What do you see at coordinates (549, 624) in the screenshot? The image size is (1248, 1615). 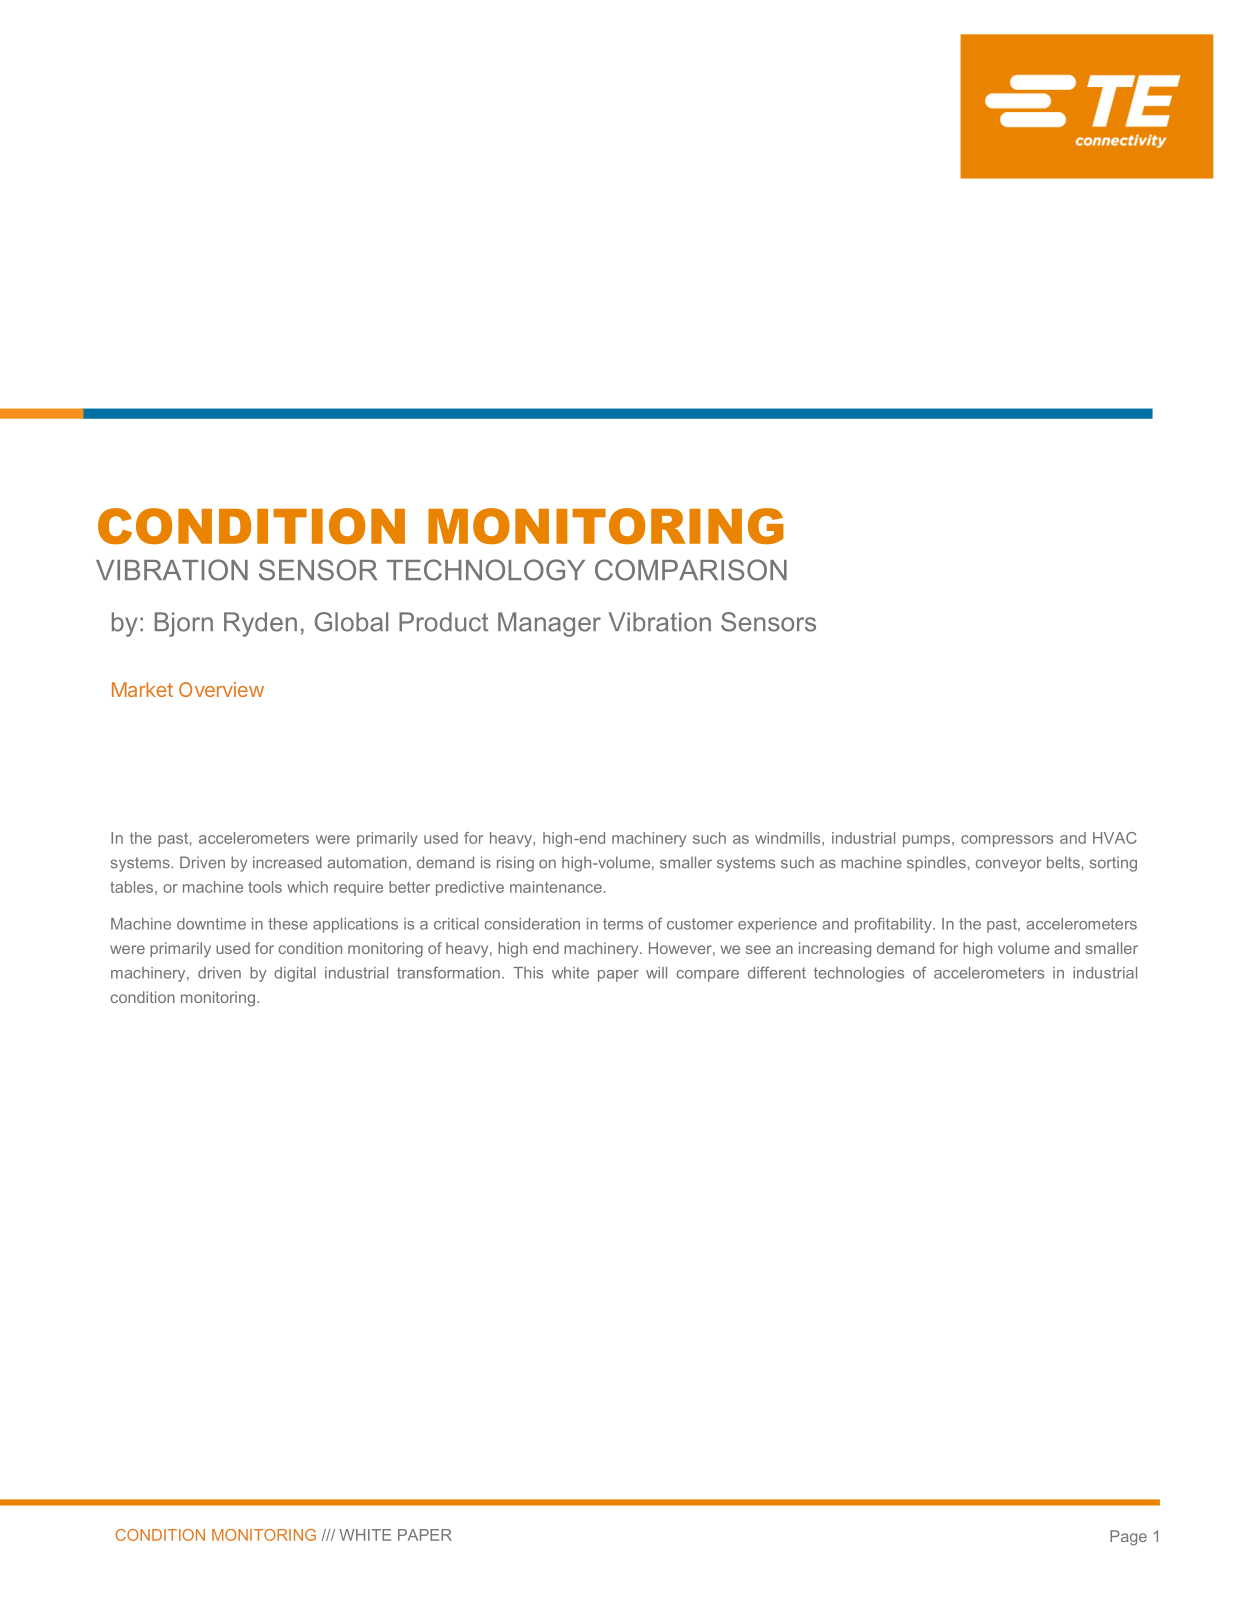 I see `Manager` at bounding box center [549, 624].
